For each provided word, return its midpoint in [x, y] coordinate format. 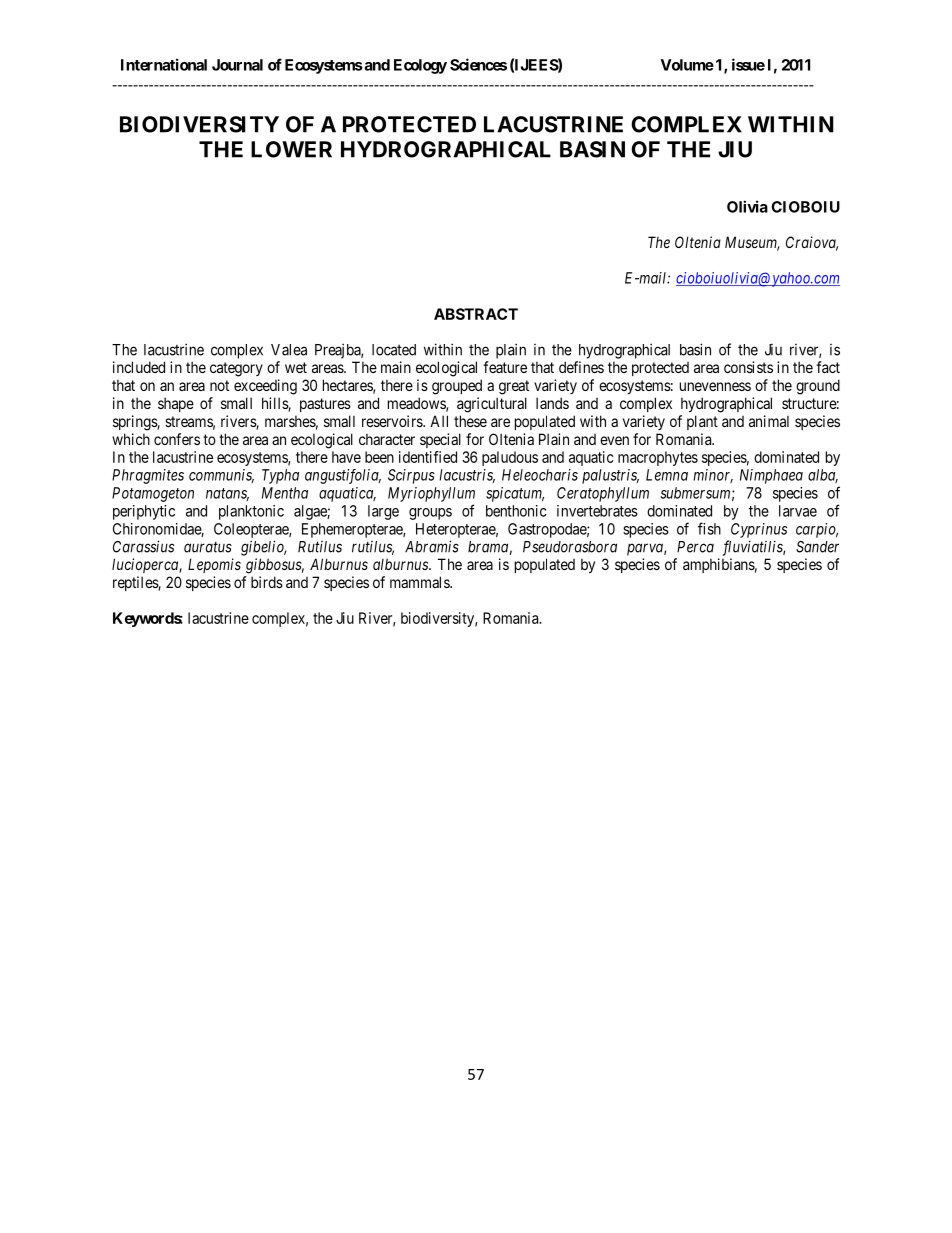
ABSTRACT [476, 314]
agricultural [492, 405]
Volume [687, 65]
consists [748, 367]
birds [267, 582]
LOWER [291, 149]
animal [769, 421]
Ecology [420, 66]
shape [176, 404]
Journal [237, 65]
